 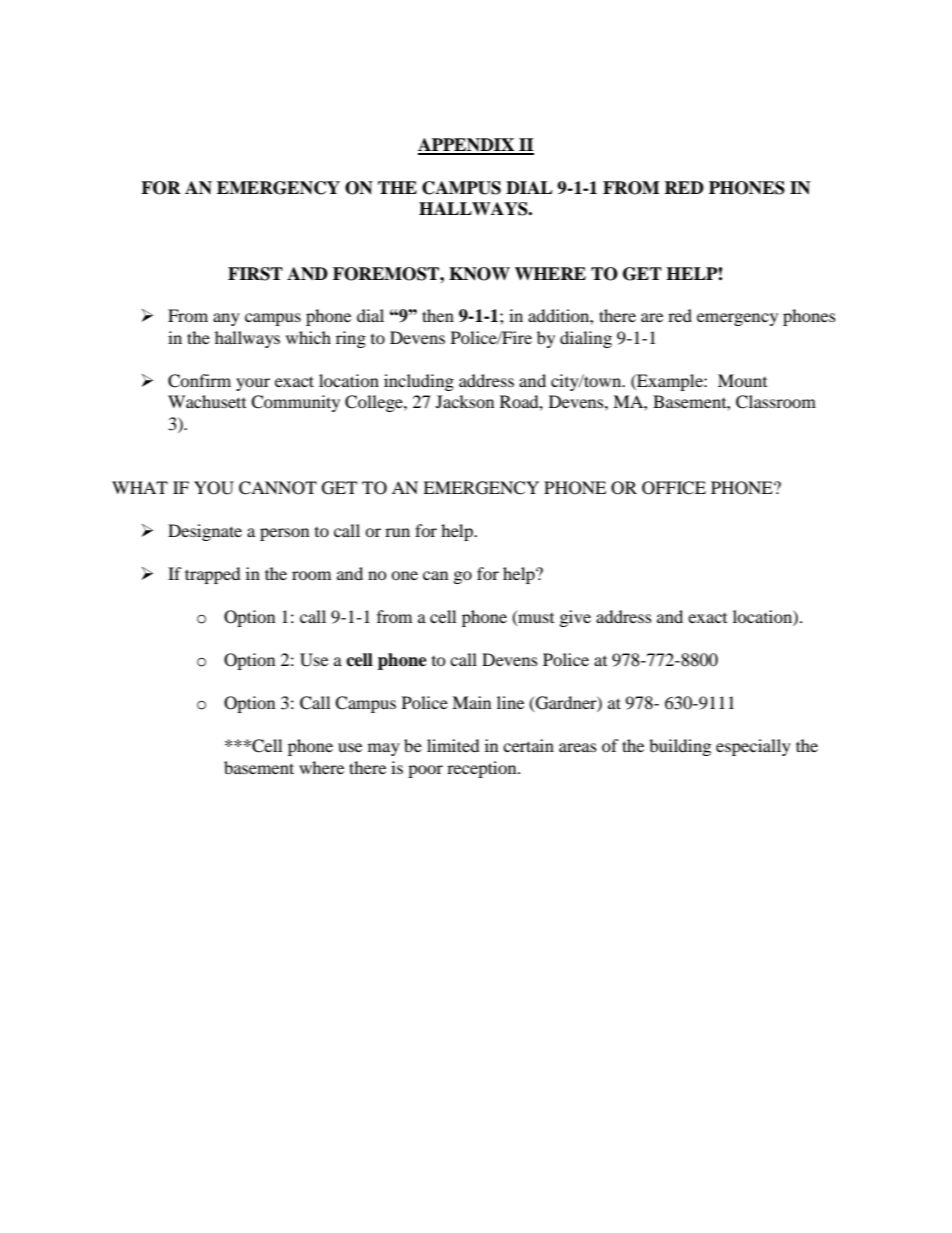 What do you see at coordinates (255, 274) in the screenshot?
I see `FIRST` at bounding box center [255, 274].
